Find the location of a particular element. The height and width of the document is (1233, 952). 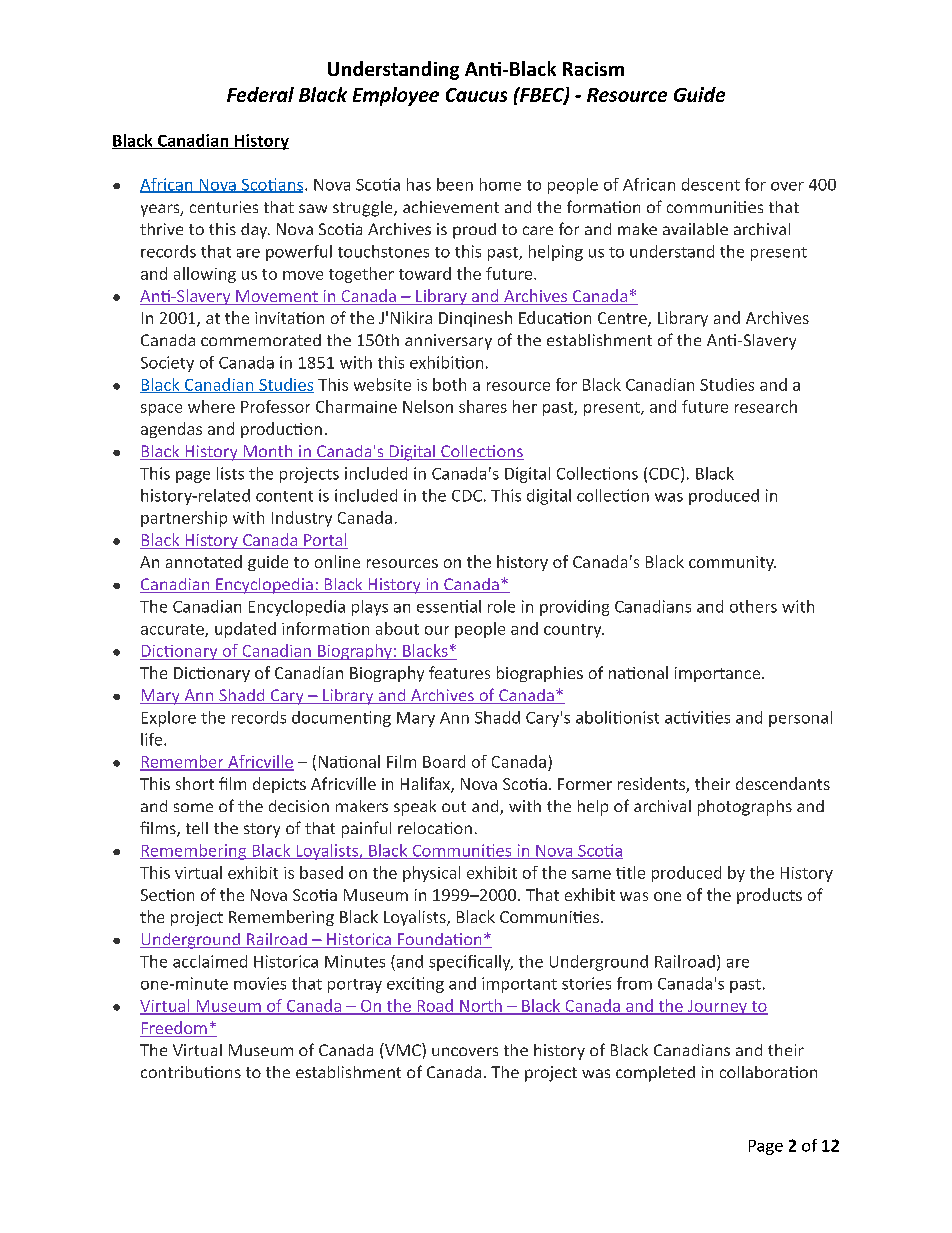

annotated is located at coordinates (204, 561).
